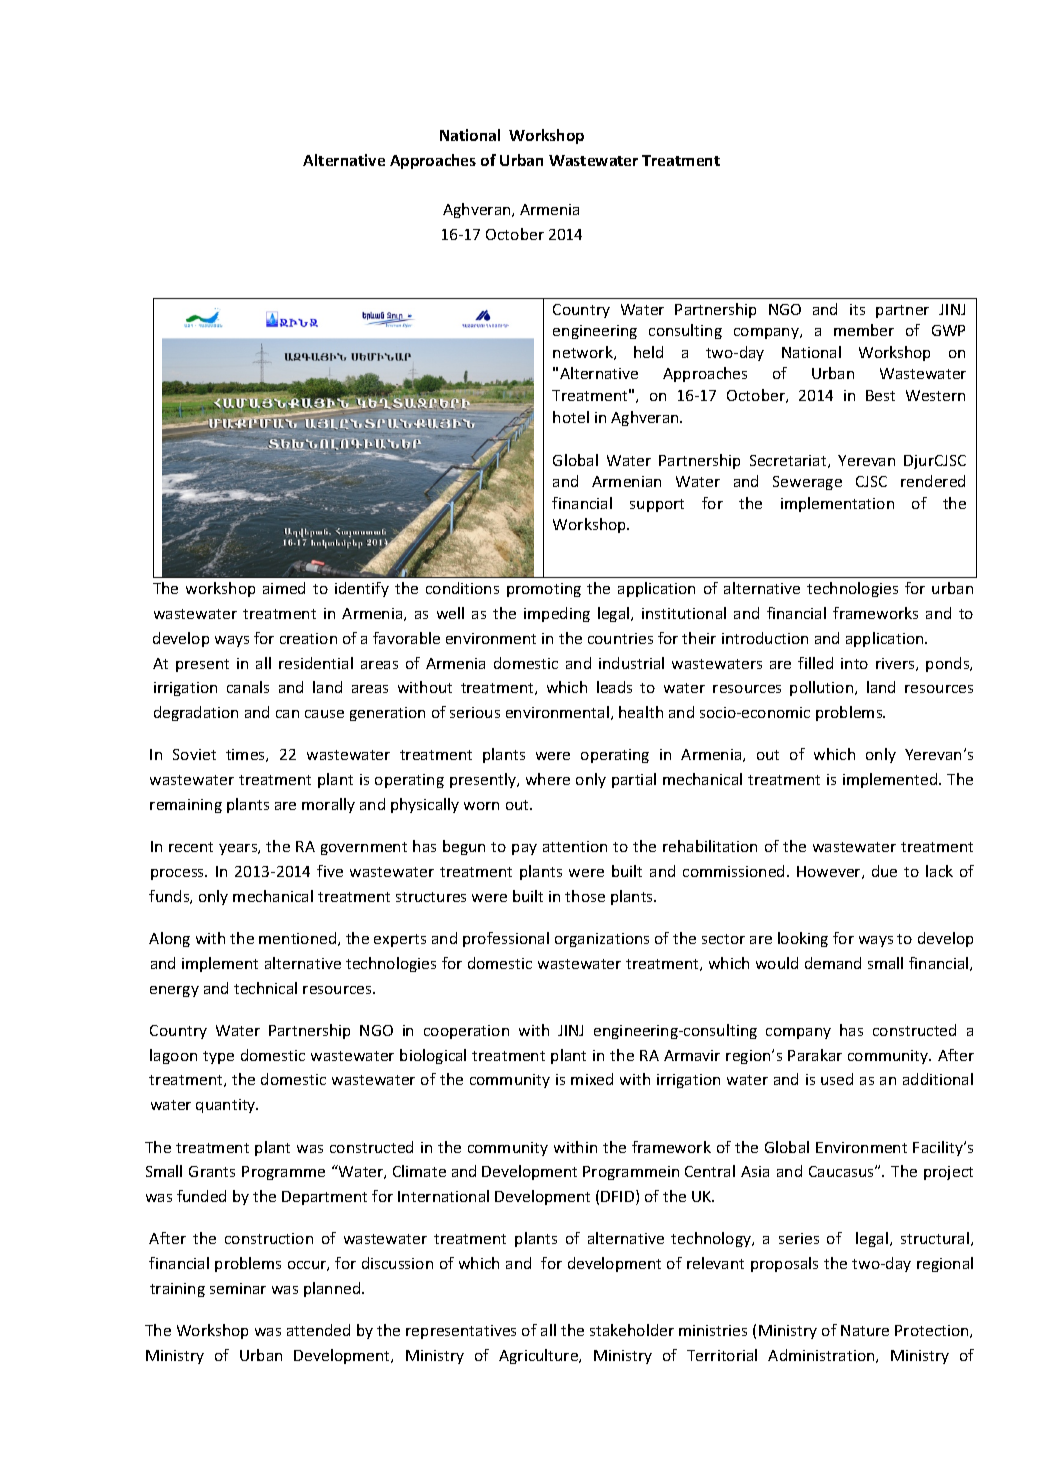 The height and width of the document is (1484, 1049). What do you see at coordinates (318, 1330) in the document?
I see `attended` at bounding box center [318, 1330].
